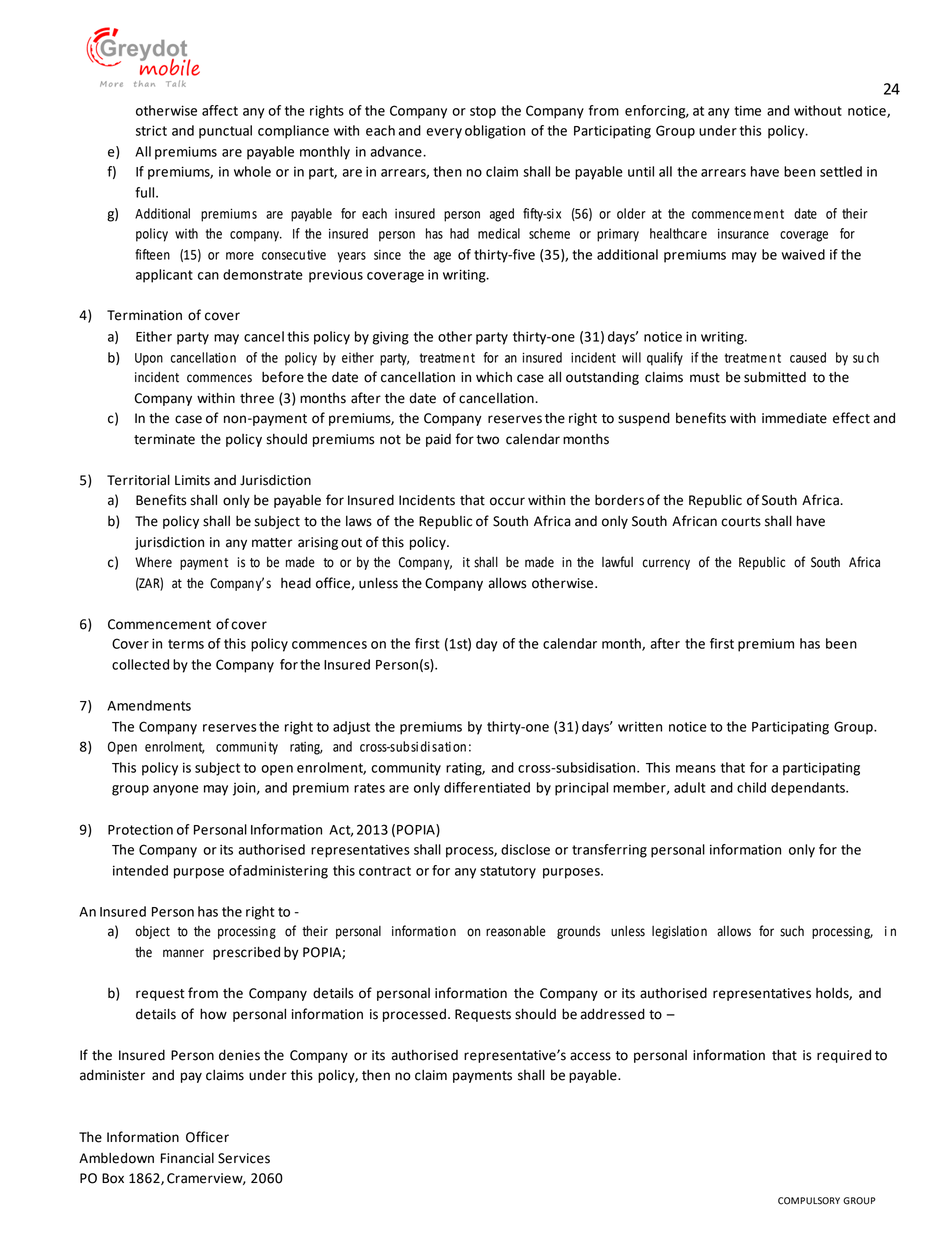 The height and width of the screenshot is (1233, 952). Describe the element at coordinates (747, 110) in the screenshot. I see `time` at that location.
